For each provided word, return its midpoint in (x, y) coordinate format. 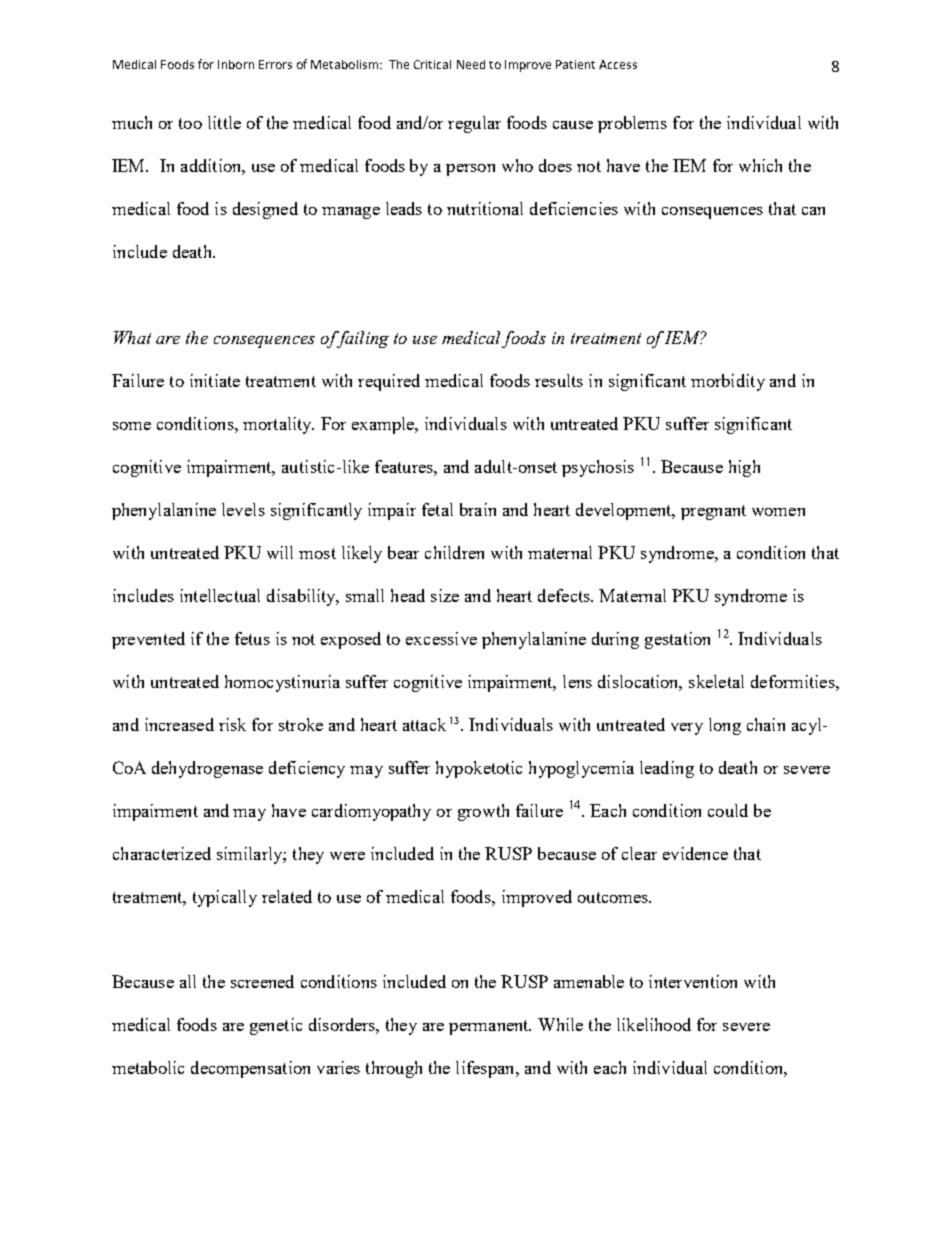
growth (483, 812)
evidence (695, 853)
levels (243, 509)
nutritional (485, 208)
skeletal (716, 681)
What (132, 337)
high (744, 468)
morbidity (728, 382)
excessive (441, 638)
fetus (252, 638)
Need (471, 64)
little (224, 122)
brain (478, 509)
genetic (276, 1026)
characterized (162, 853)
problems (632, 124)
